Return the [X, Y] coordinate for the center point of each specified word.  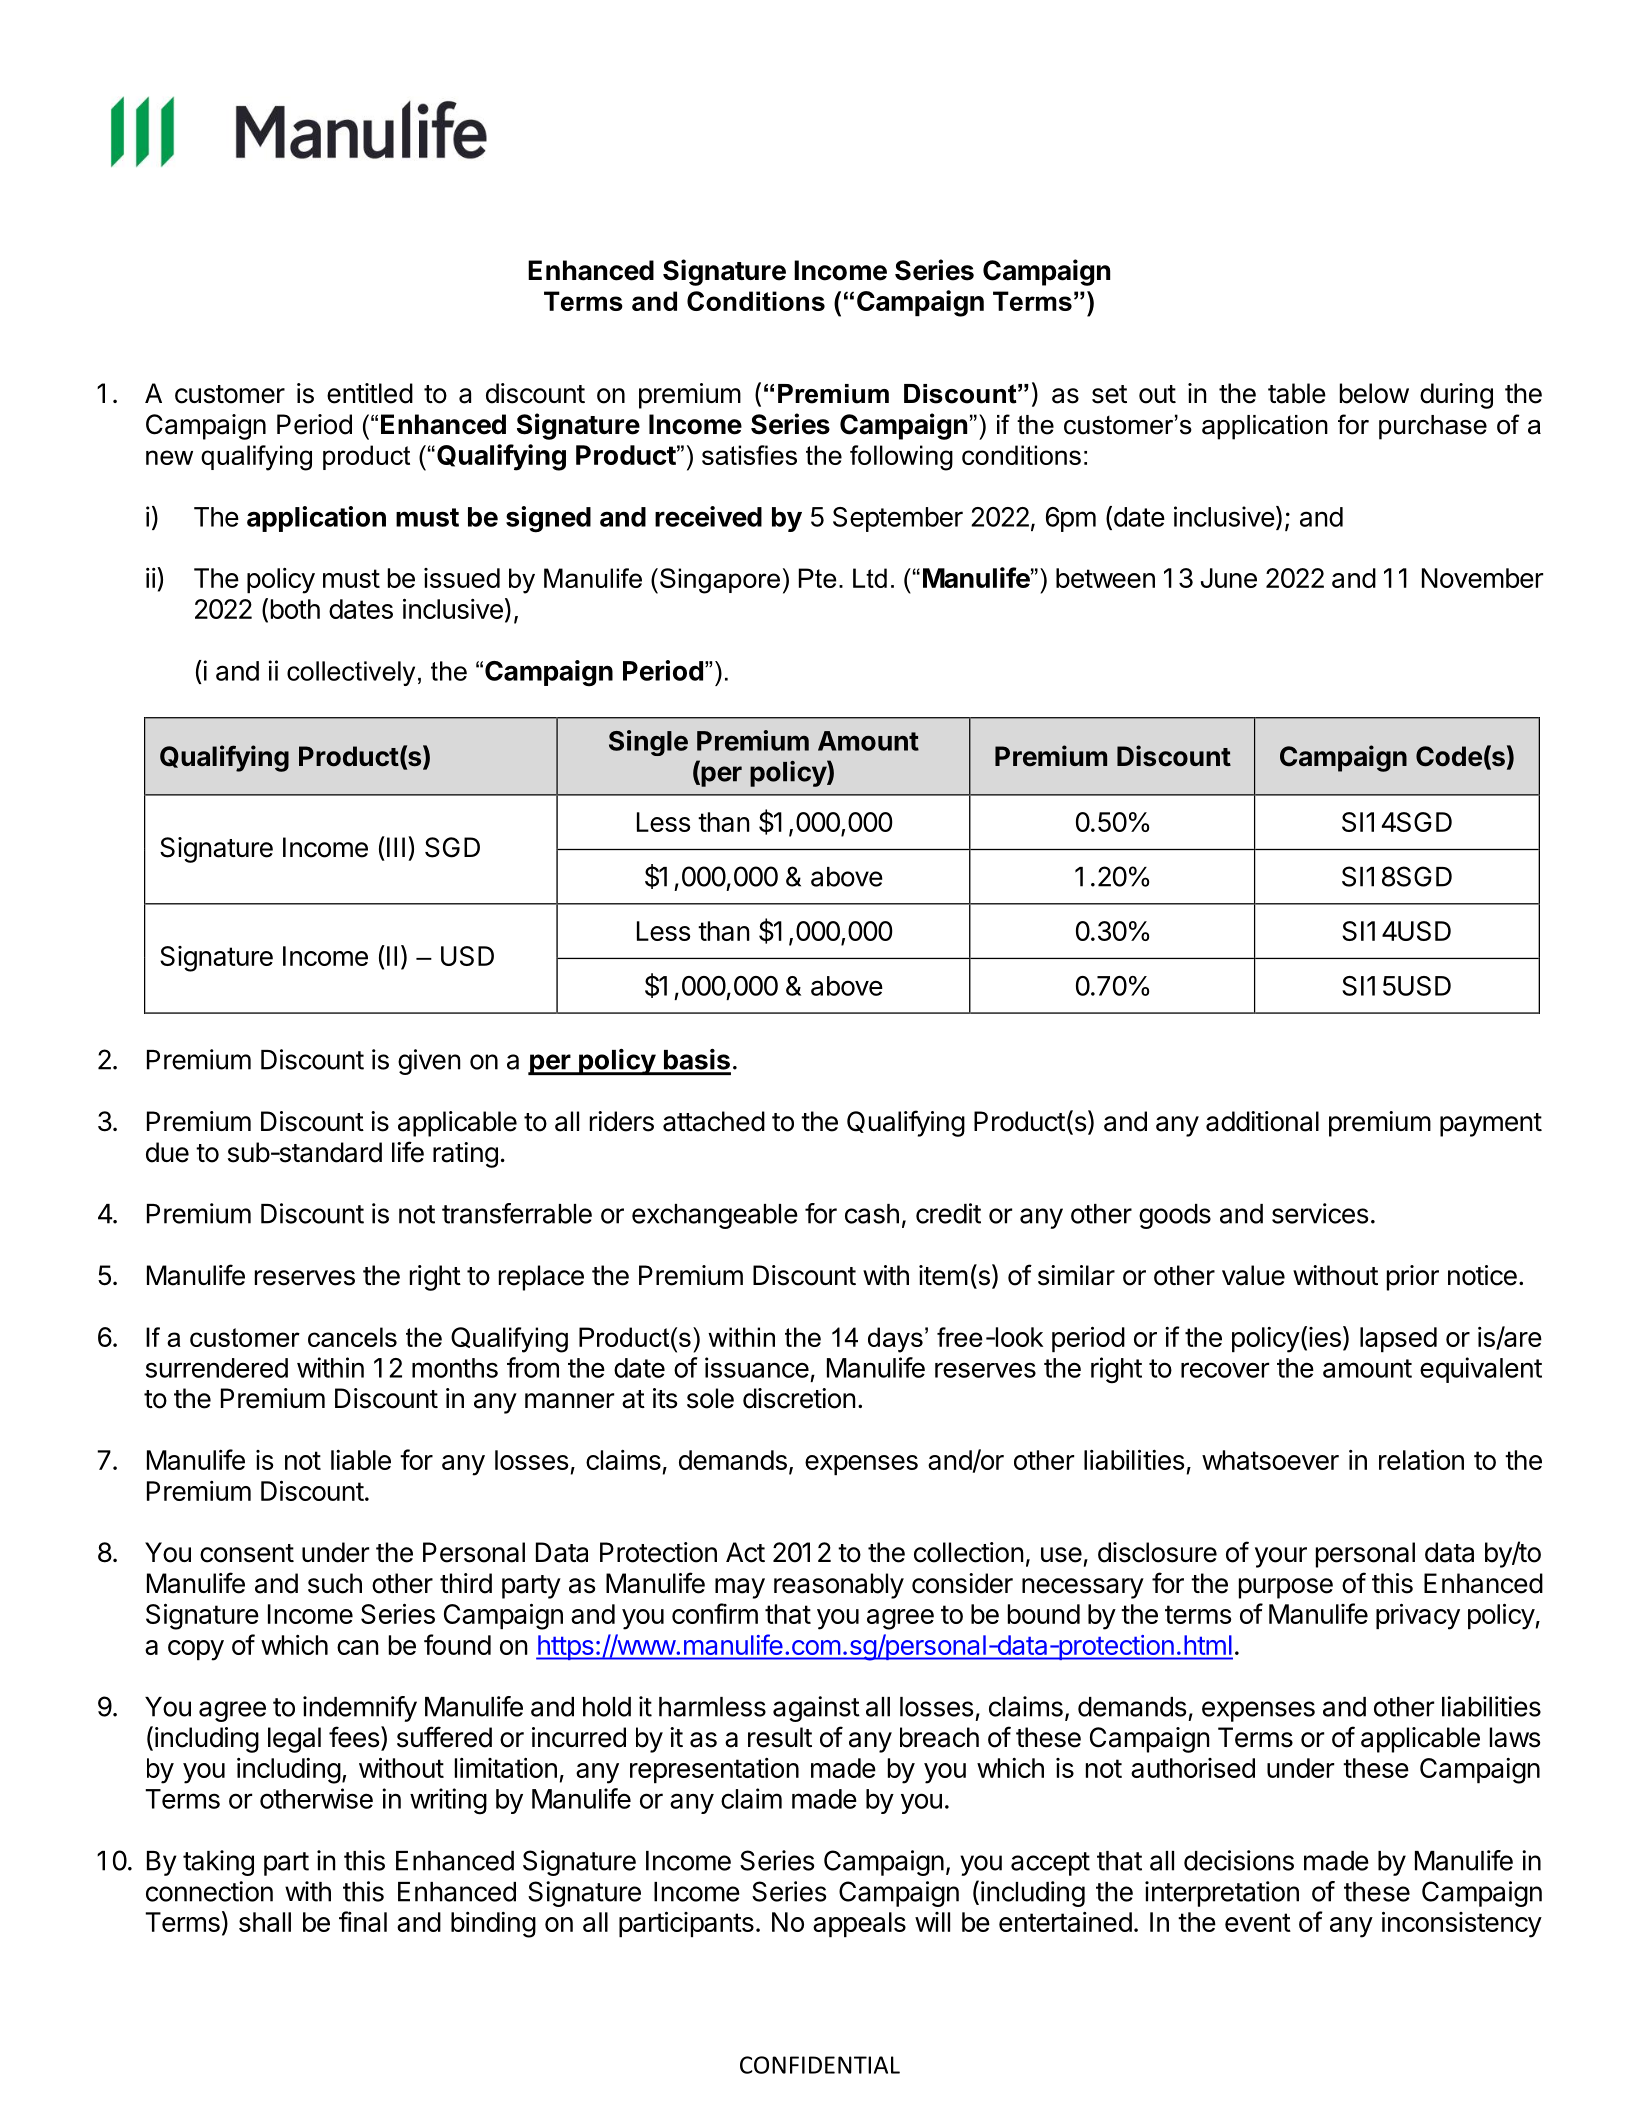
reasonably [839, 1586]
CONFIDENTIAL [820, 2065]
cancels [352, 1337]
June [1229, 578]
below [1374, 393]
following [901, 458]
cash [872, 1214]
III [396, 847]
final [363, 1921]
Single [648, 743]
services [1320, 1213]
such [335, 1583]
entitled [370, 393]
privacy [1418, 1616]
